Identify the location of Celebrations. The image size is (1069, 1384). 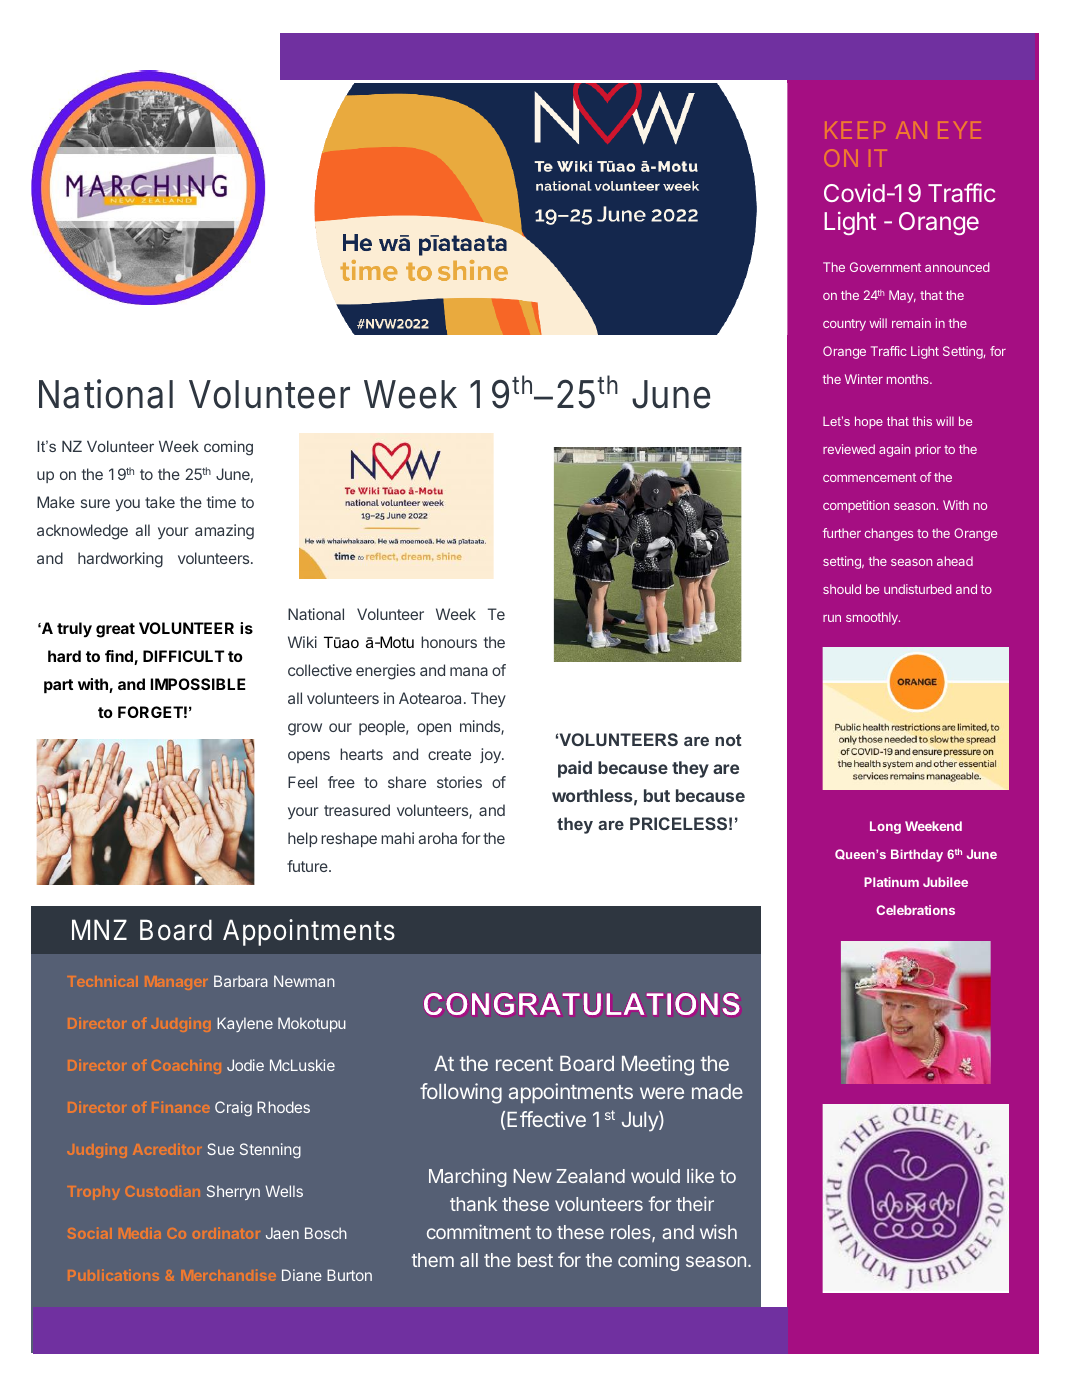
(915, 910).
